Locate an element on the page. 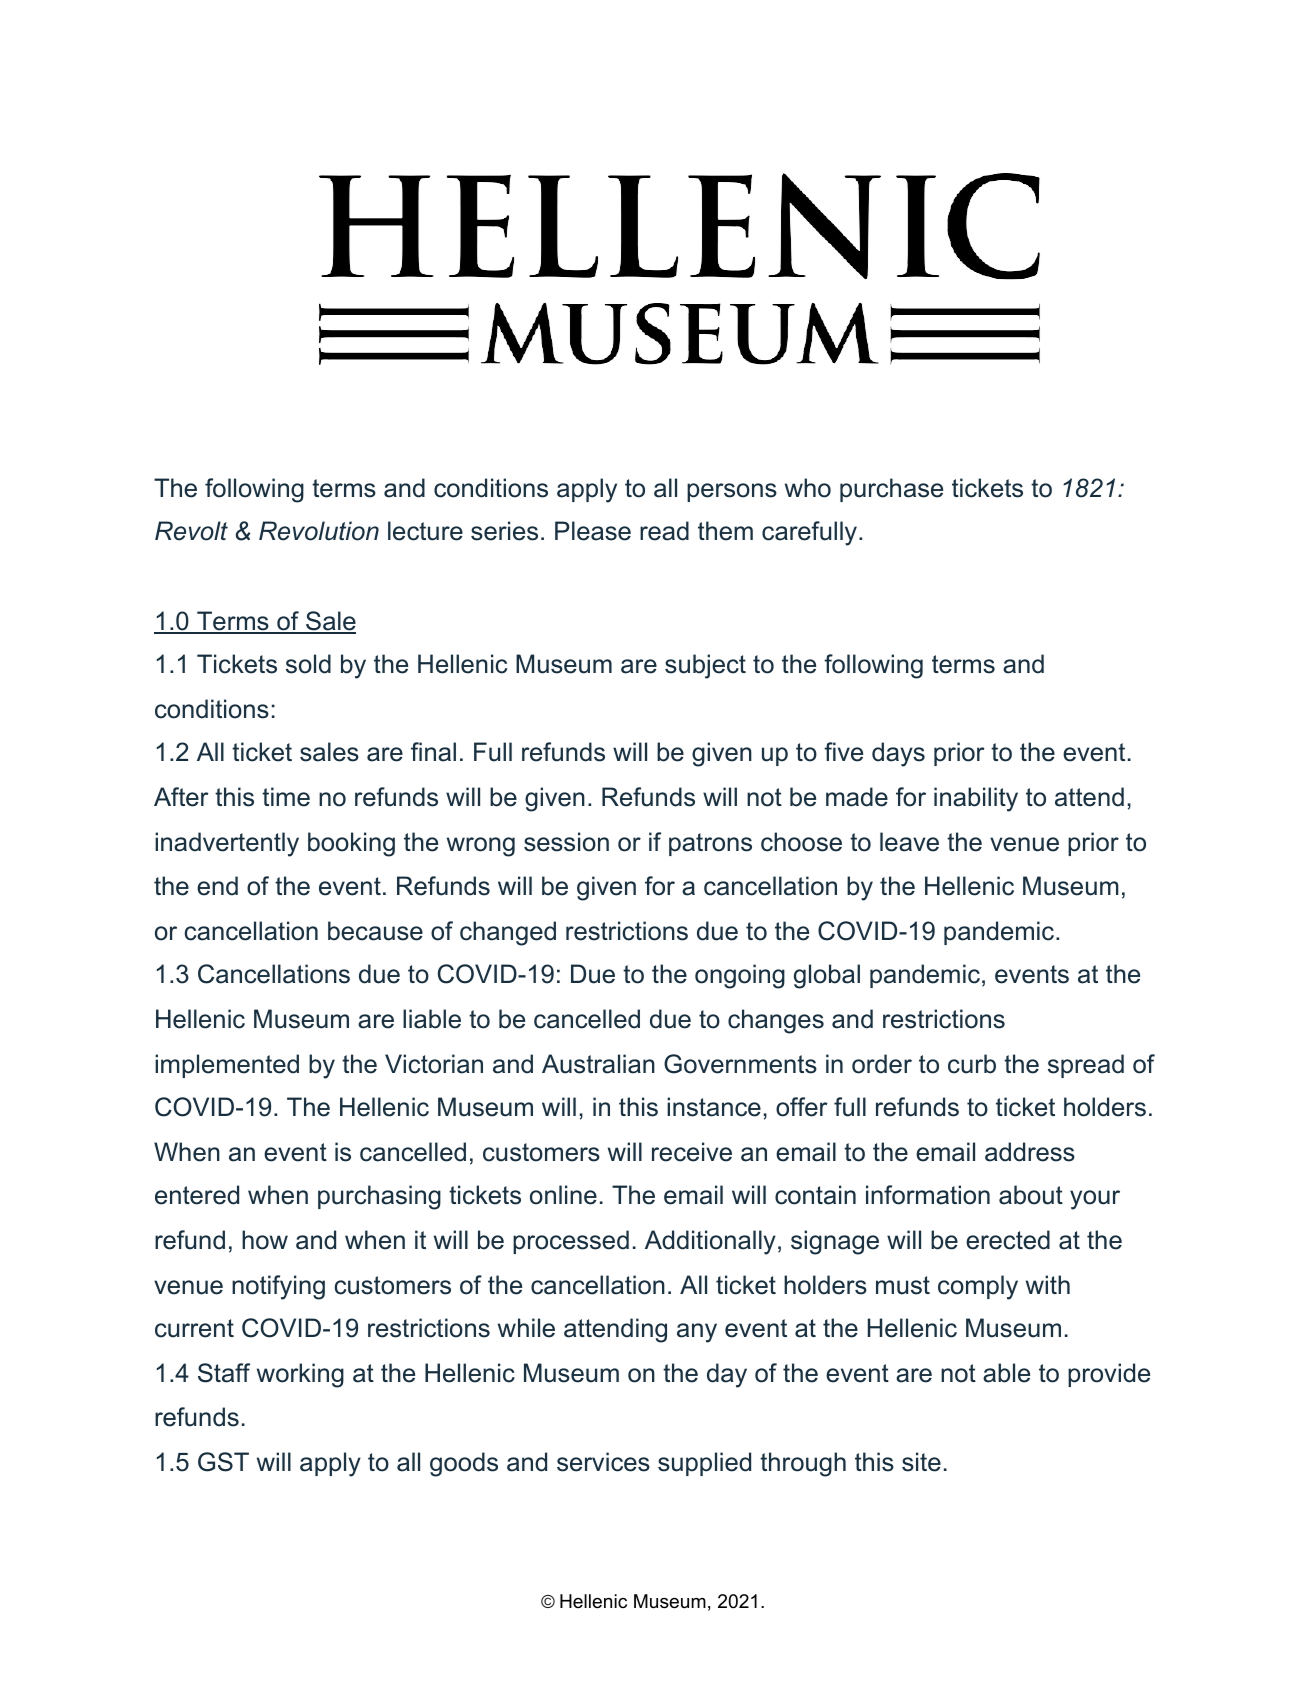 This document has height=1694, width=1309. GST is located at coordinates (223, 1462).
